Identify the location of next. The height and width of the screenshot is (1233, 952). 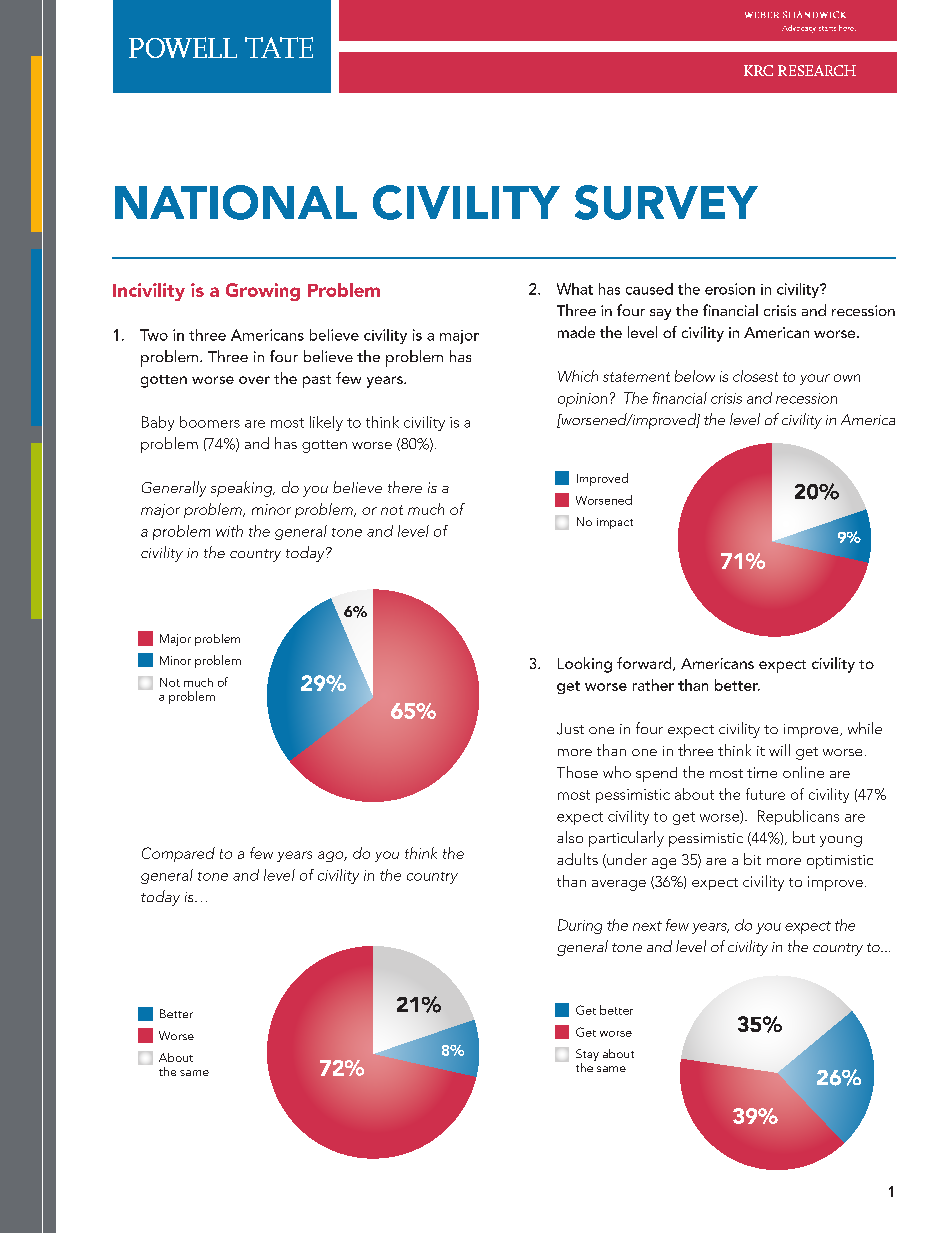
(647, 926).
